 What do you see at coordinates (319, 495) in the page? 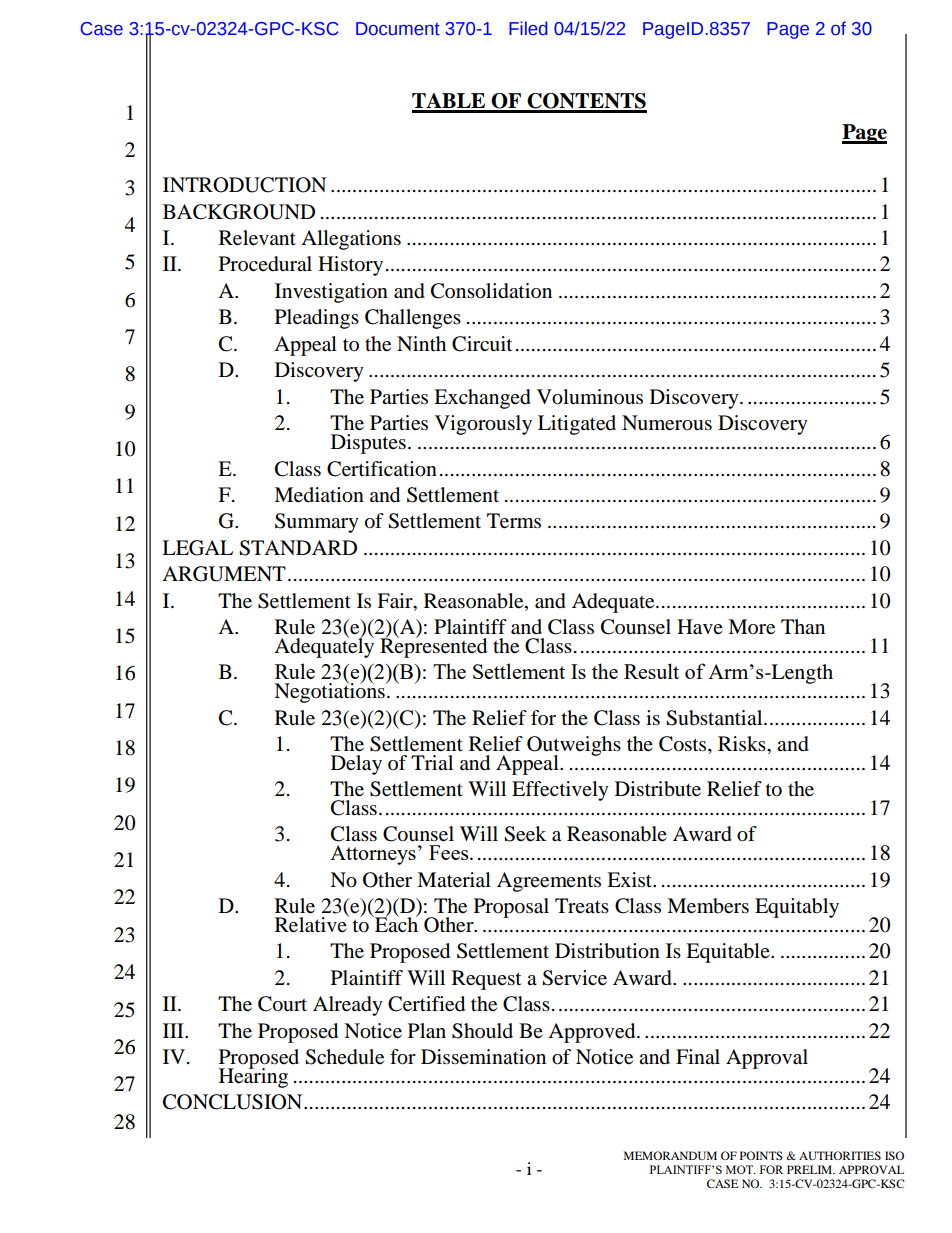
I see `Mediation` at bounding box center [319, 495].
